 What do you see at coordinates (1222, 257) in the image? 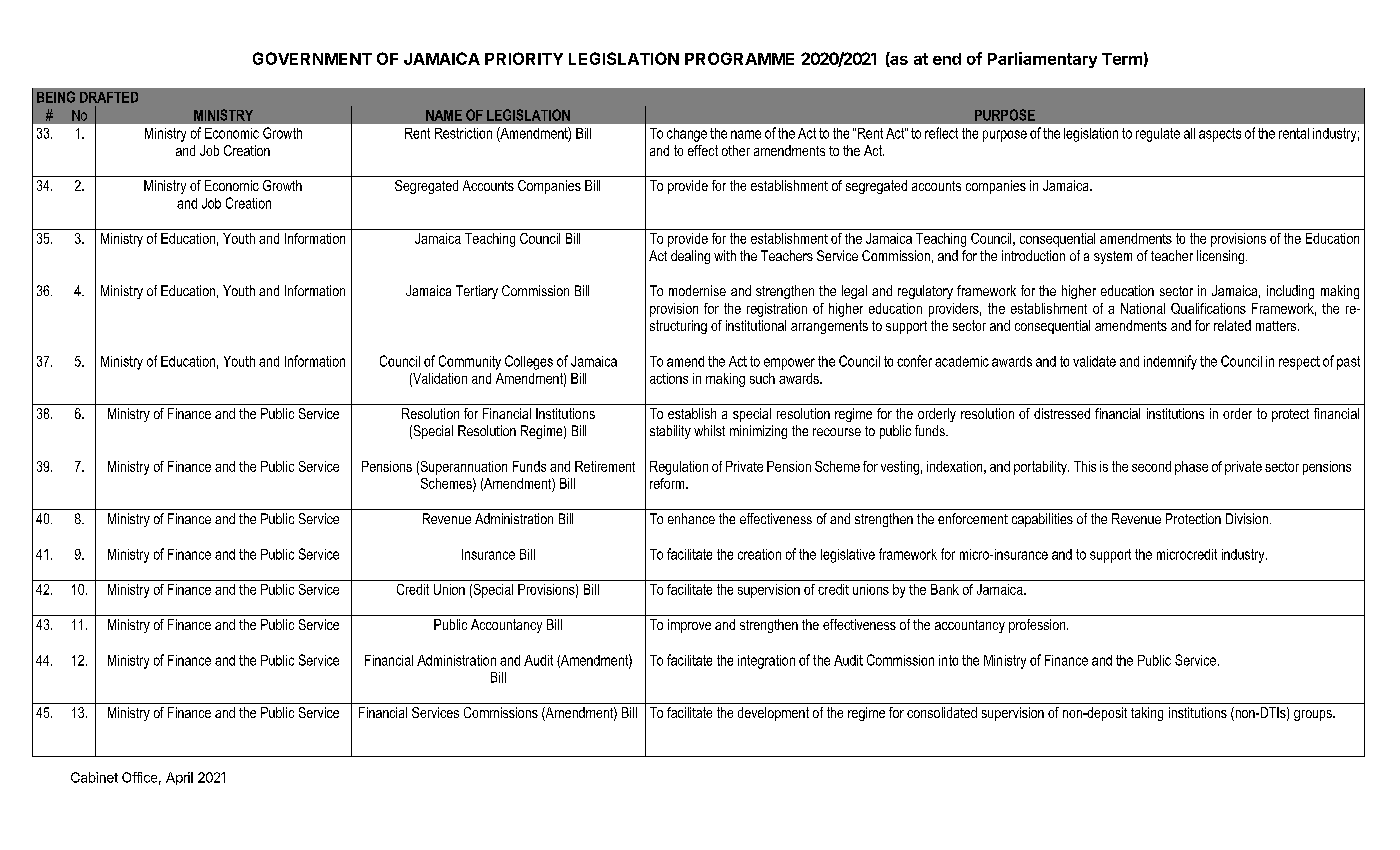
I see `licensing` at bounding box center [1222, 257].
